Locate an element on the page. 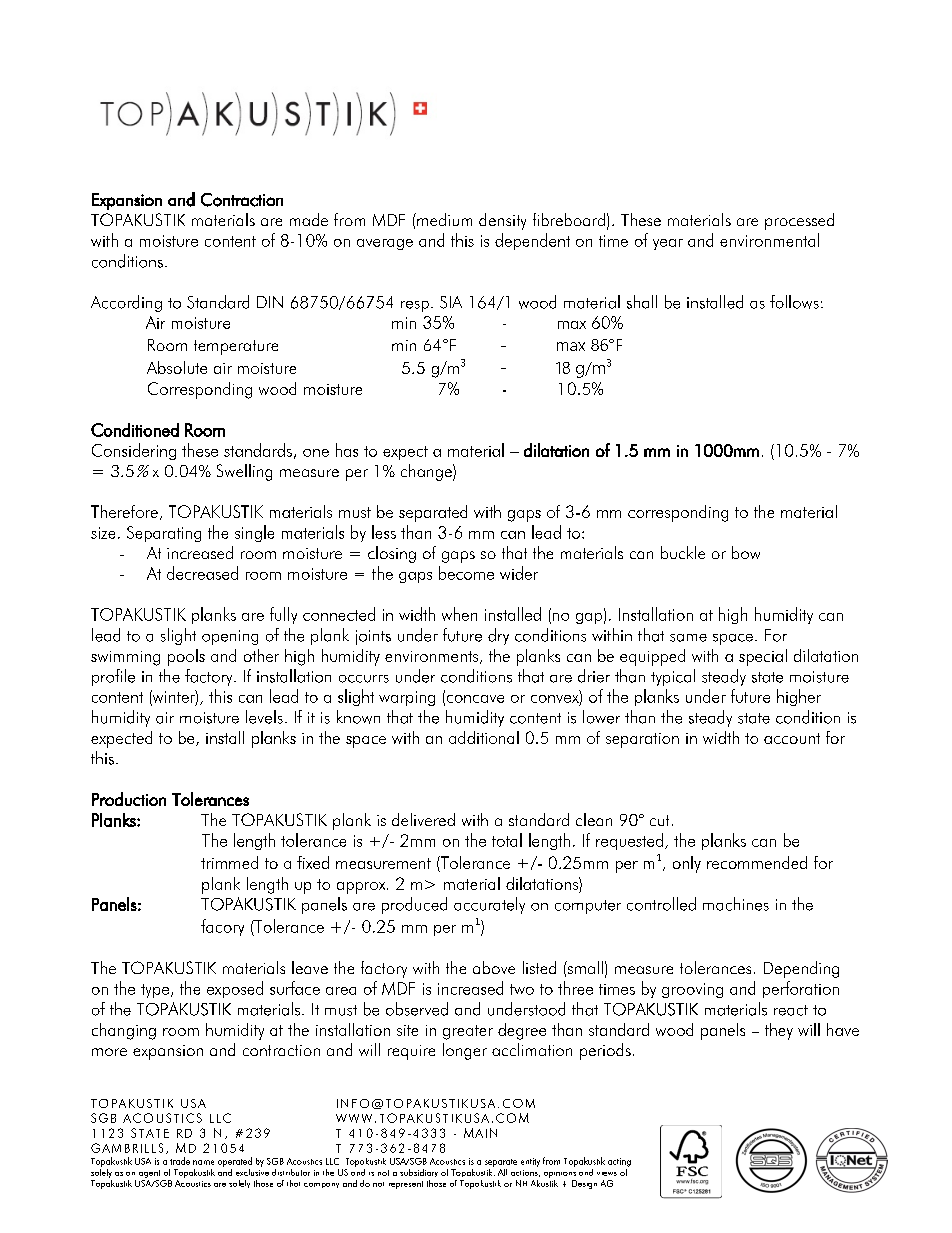 The height and width of the image is (1233, 952). trade is located at coordinates (180, 1161).
